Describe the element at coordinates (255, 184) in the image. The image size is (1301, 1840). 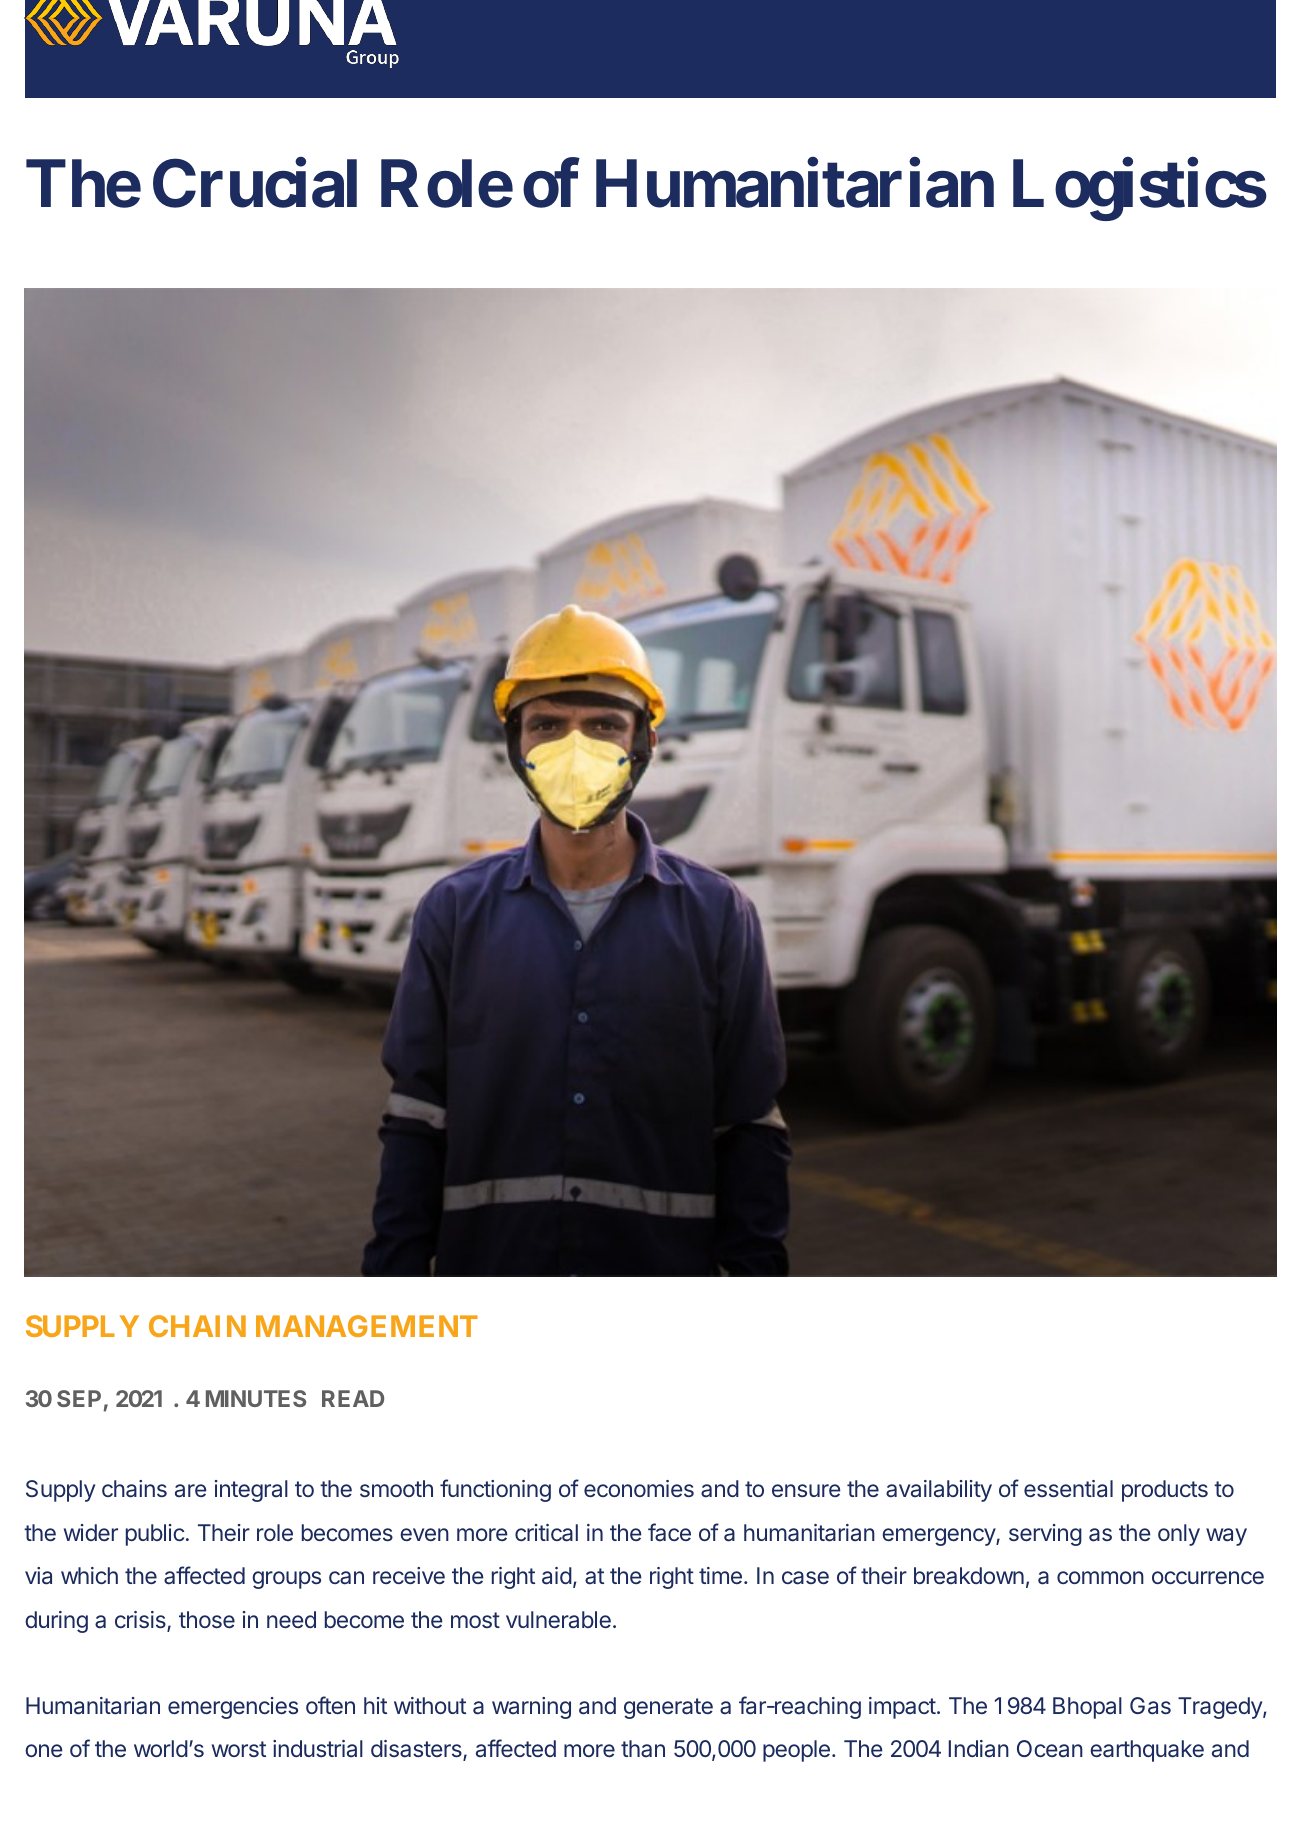
I see `Crucial` at that location.
